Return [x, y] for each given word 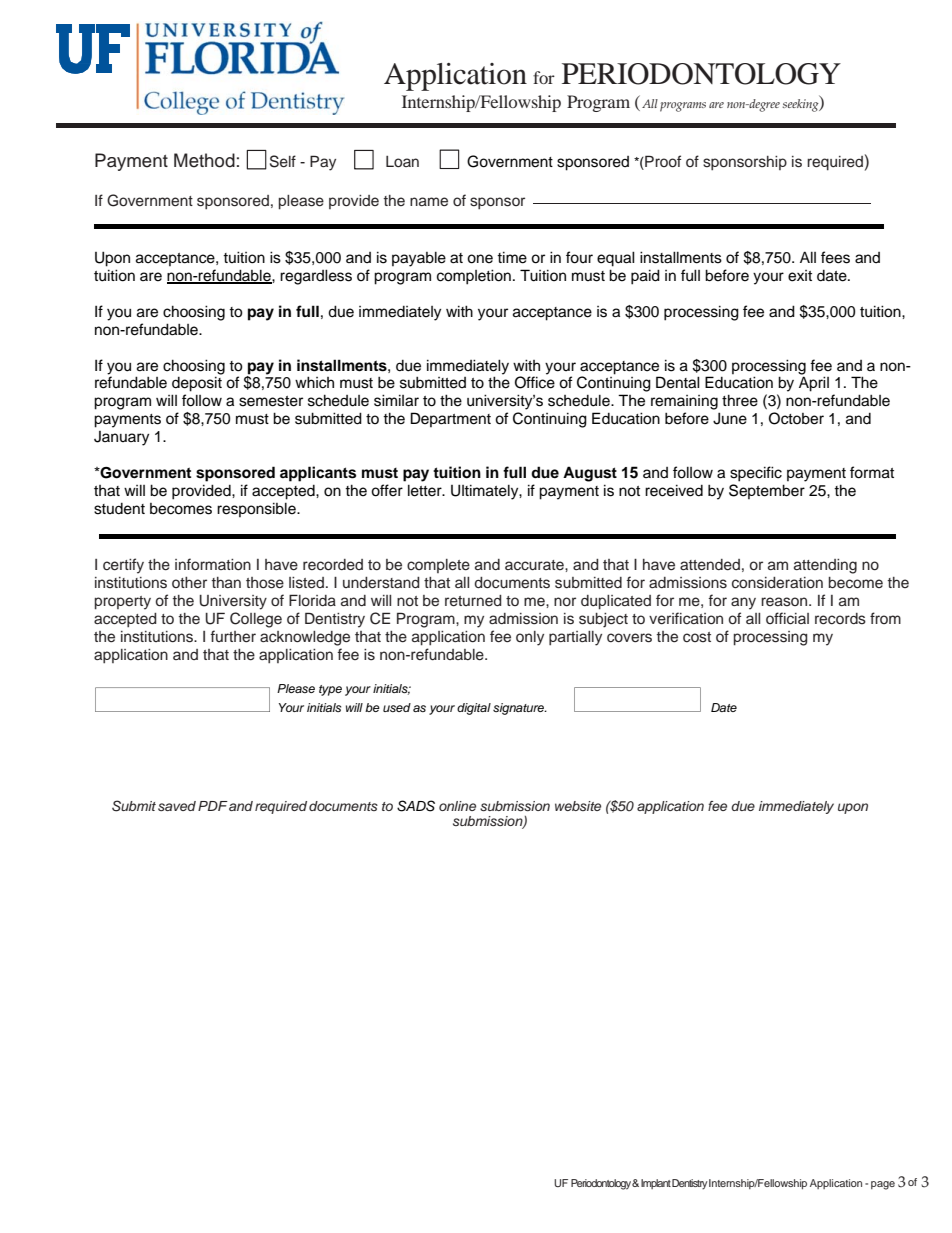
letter [426, 490]
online [457, 806]
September [767, 491]
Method [204, 160]
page [883, 1185]
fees [835, 257]
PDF [213, 806]
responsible [257, 509]
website [578, 806]
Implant [656, 1184]
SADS [416, 806]
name [429, 202]
